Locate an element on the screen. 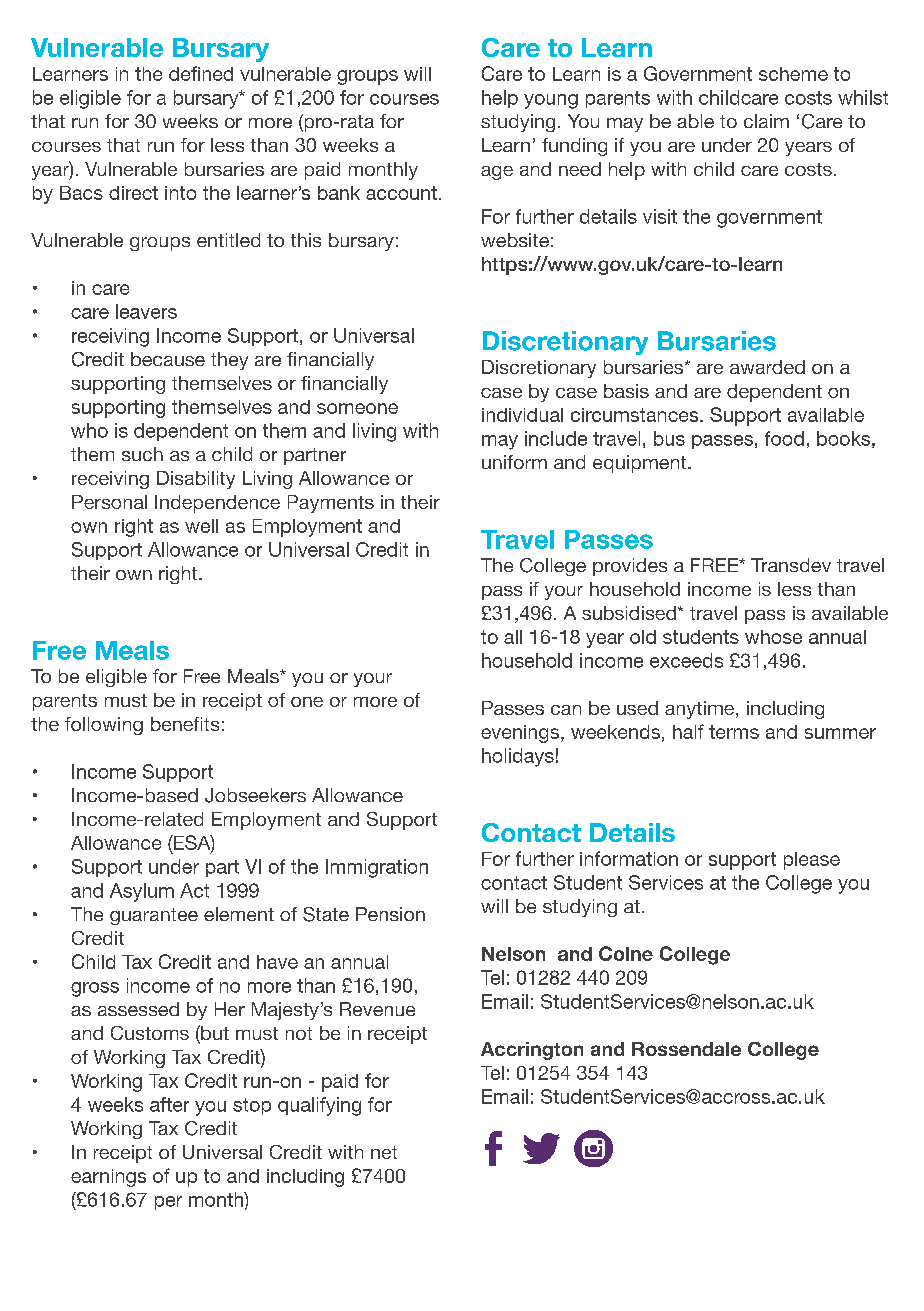  young is located at coordinates (551, 101).
